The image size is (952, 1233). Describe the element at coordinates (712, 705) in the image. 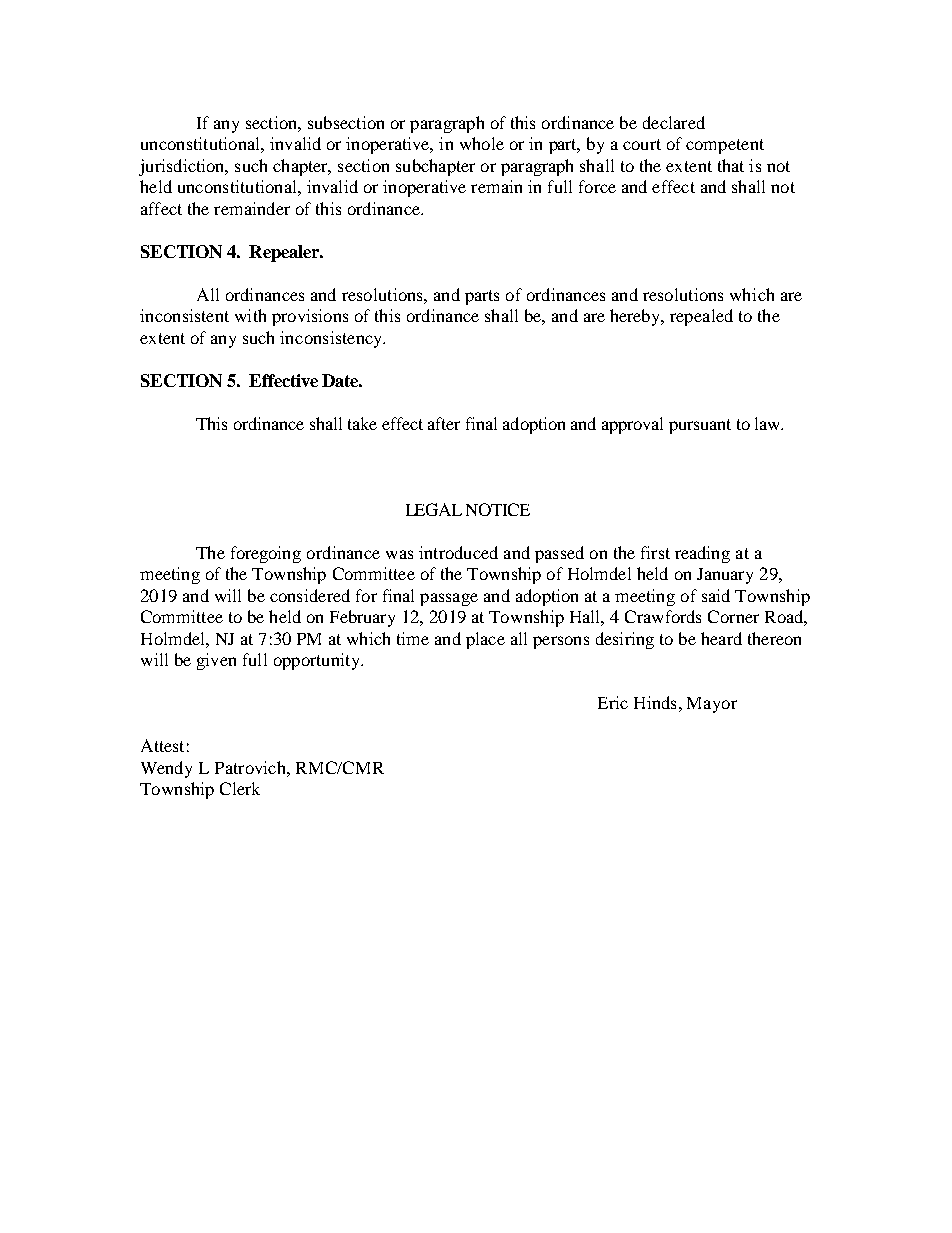

I see `Mayor` at that location.
